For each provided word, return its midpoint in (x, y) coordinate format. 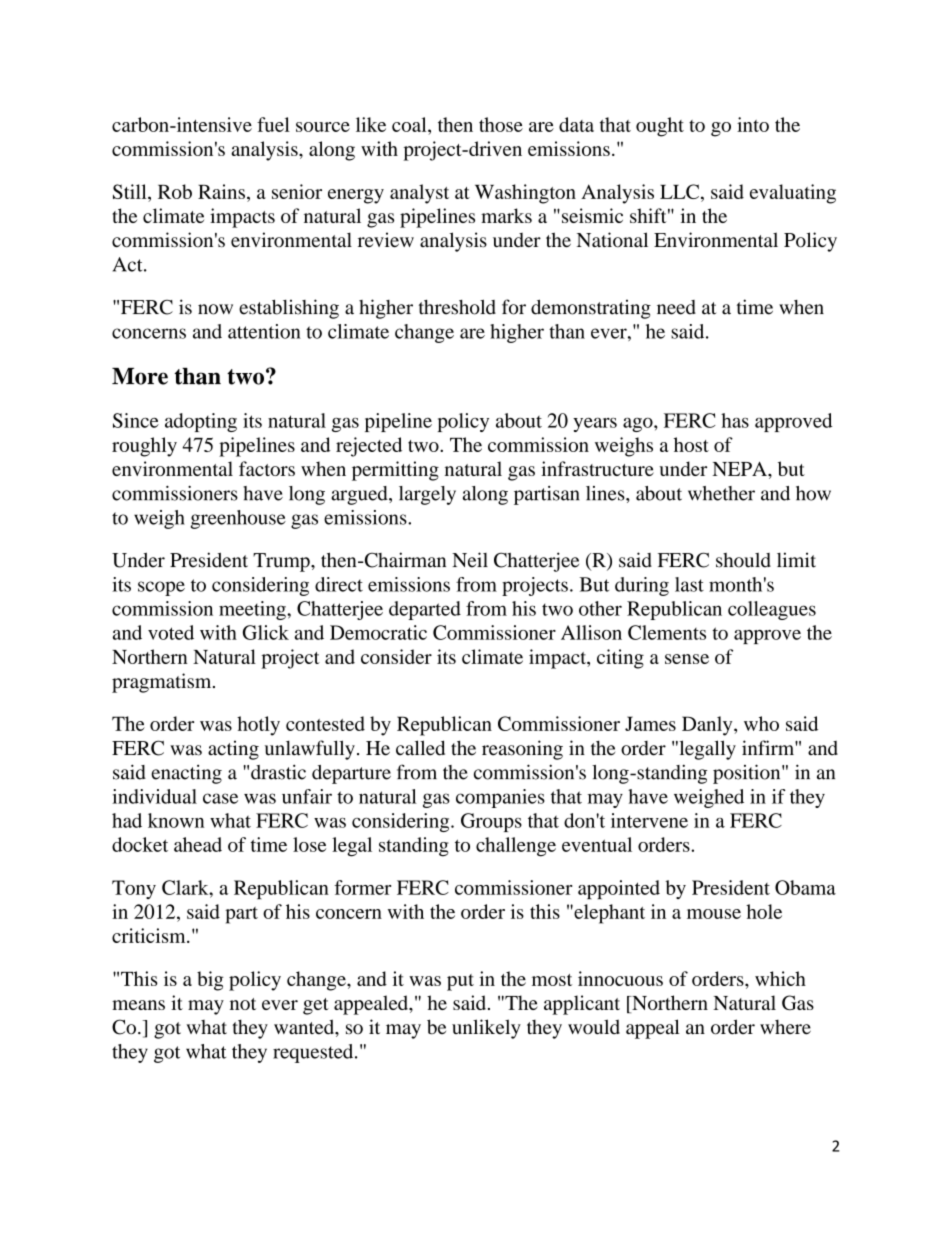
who (761, 723)
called (420, 748)
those (501, 124)
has (735, 420)
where (785, 1027)
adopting (201, 422)
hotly (258, 726)
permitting (395, 471)
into (753, 124)
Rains (221, 191)
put (460, 982)
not (243, 1004)
